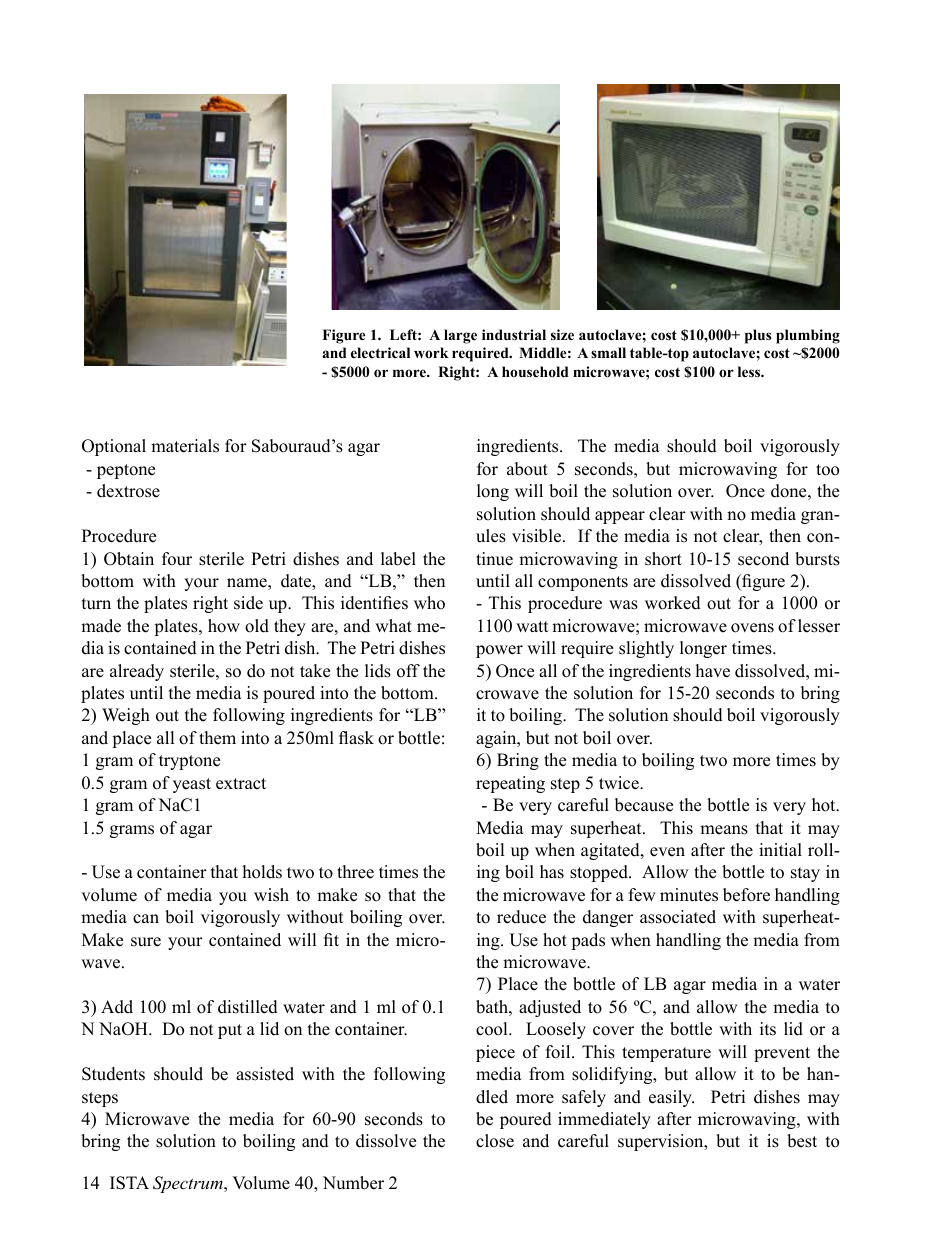 This screenshot has height=1233, width=952. I want to click on how, so click(224, 626).
